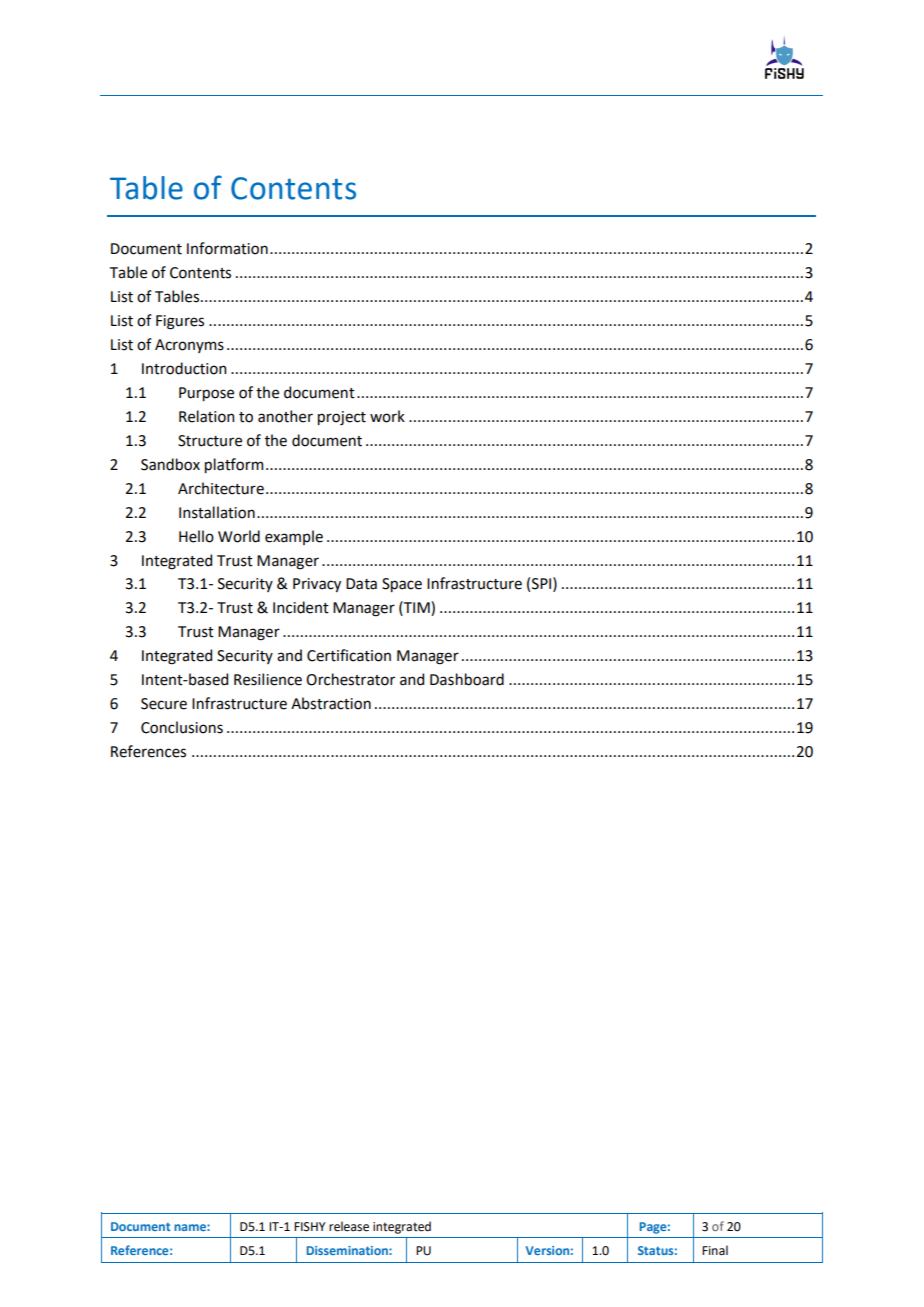 This screenshot has width=924, height=1307. Describe the element at coordinates (349, 1226) in the screenshot. I see `release` at that location.
